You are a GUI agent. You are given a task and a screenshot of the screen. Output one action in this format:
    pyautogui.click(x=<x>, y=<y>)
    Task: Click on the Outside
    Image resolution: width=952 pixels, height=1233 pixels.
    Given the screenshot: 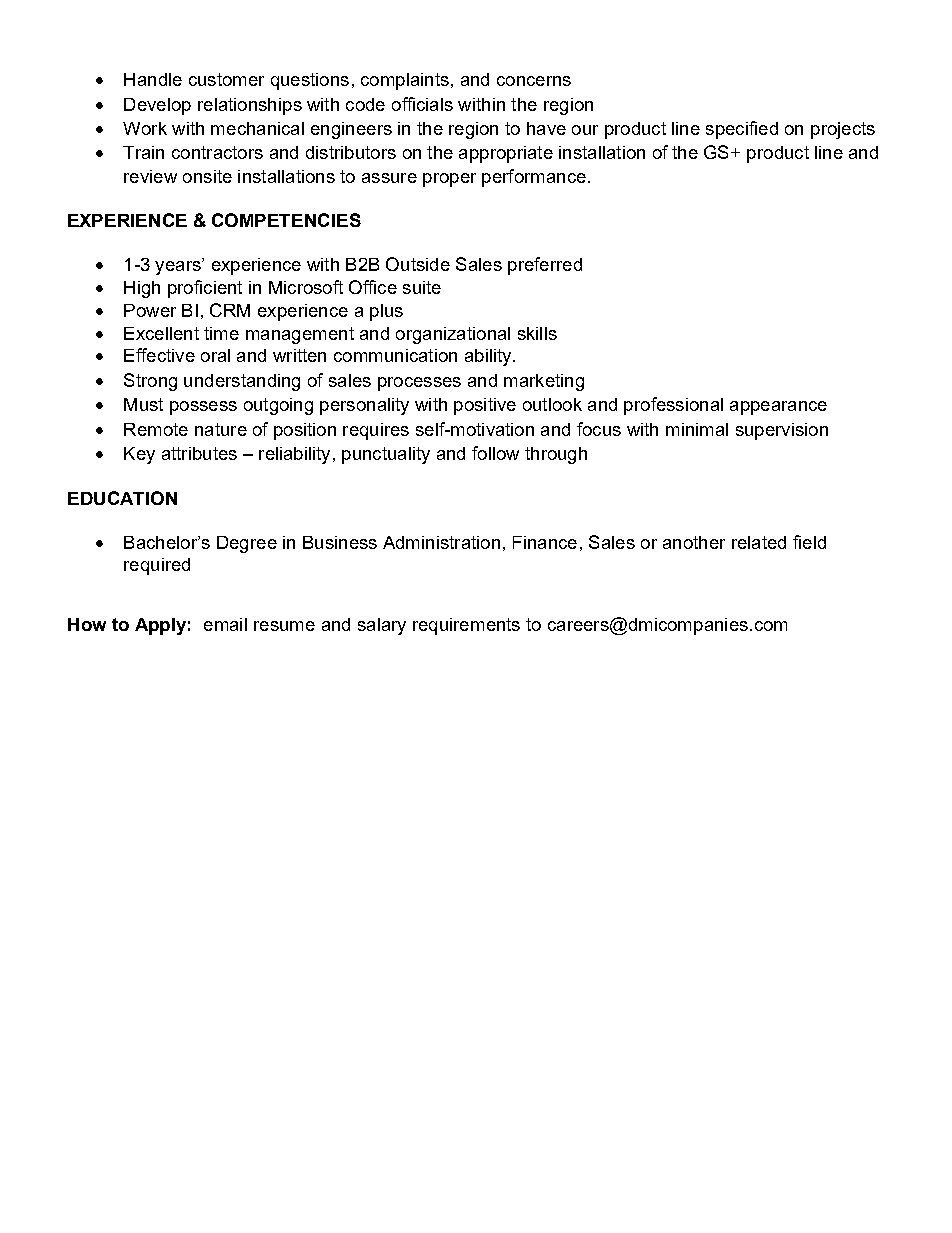 What is the action you would take?
    pyautogui.click(x=418, y=264)
